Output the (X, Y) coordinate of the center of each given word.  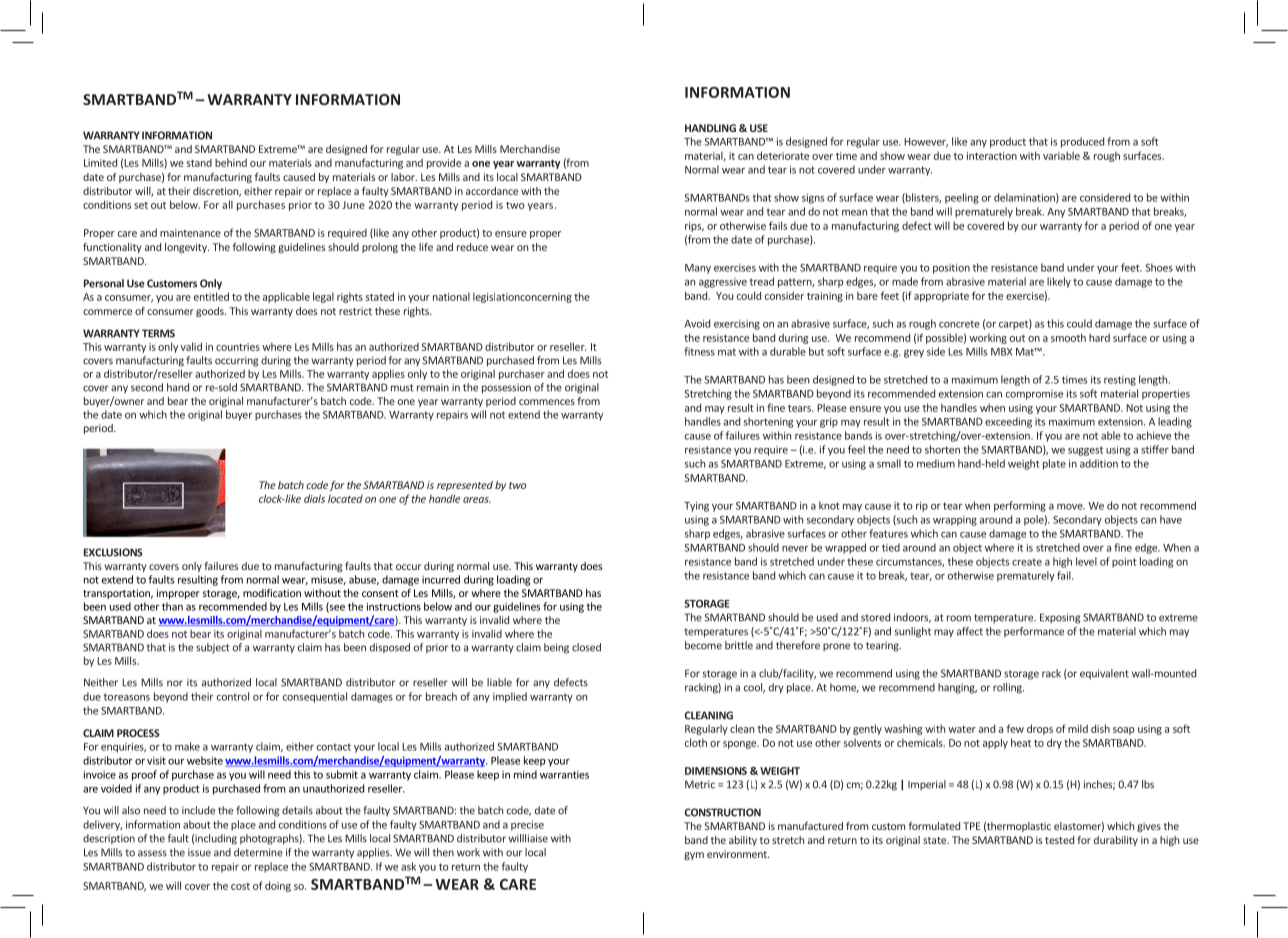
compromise (1034, 395)
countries (238, 347)
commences (547, 402)
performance (1034, 632)
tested (1059, 840)
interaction (992, 156)
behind (231, 162)
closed (586, 647)
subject (213, 648)
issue (199, 852)
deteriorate (783, 155)
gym (694, 856)
